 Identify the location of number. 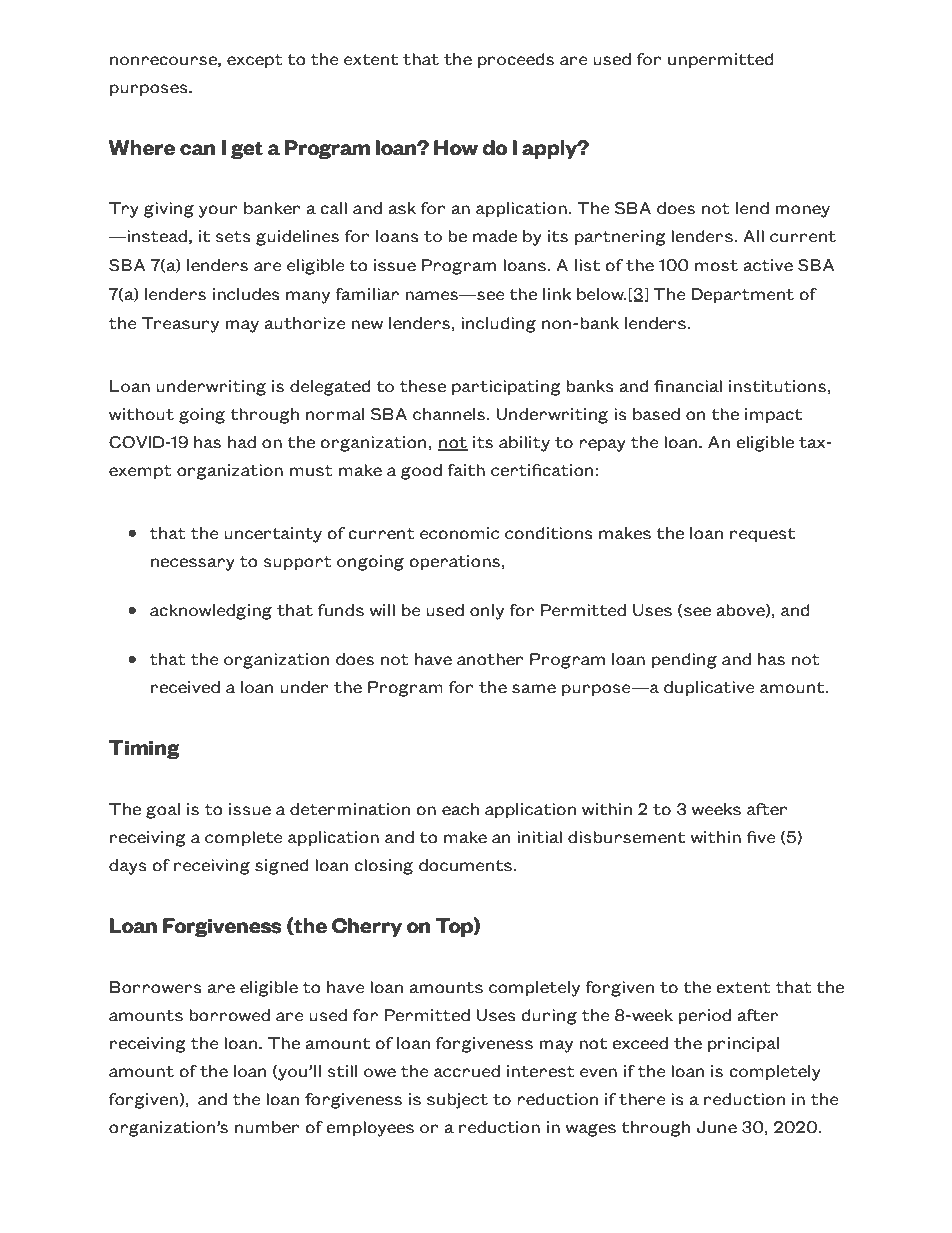
(267, 1127).
